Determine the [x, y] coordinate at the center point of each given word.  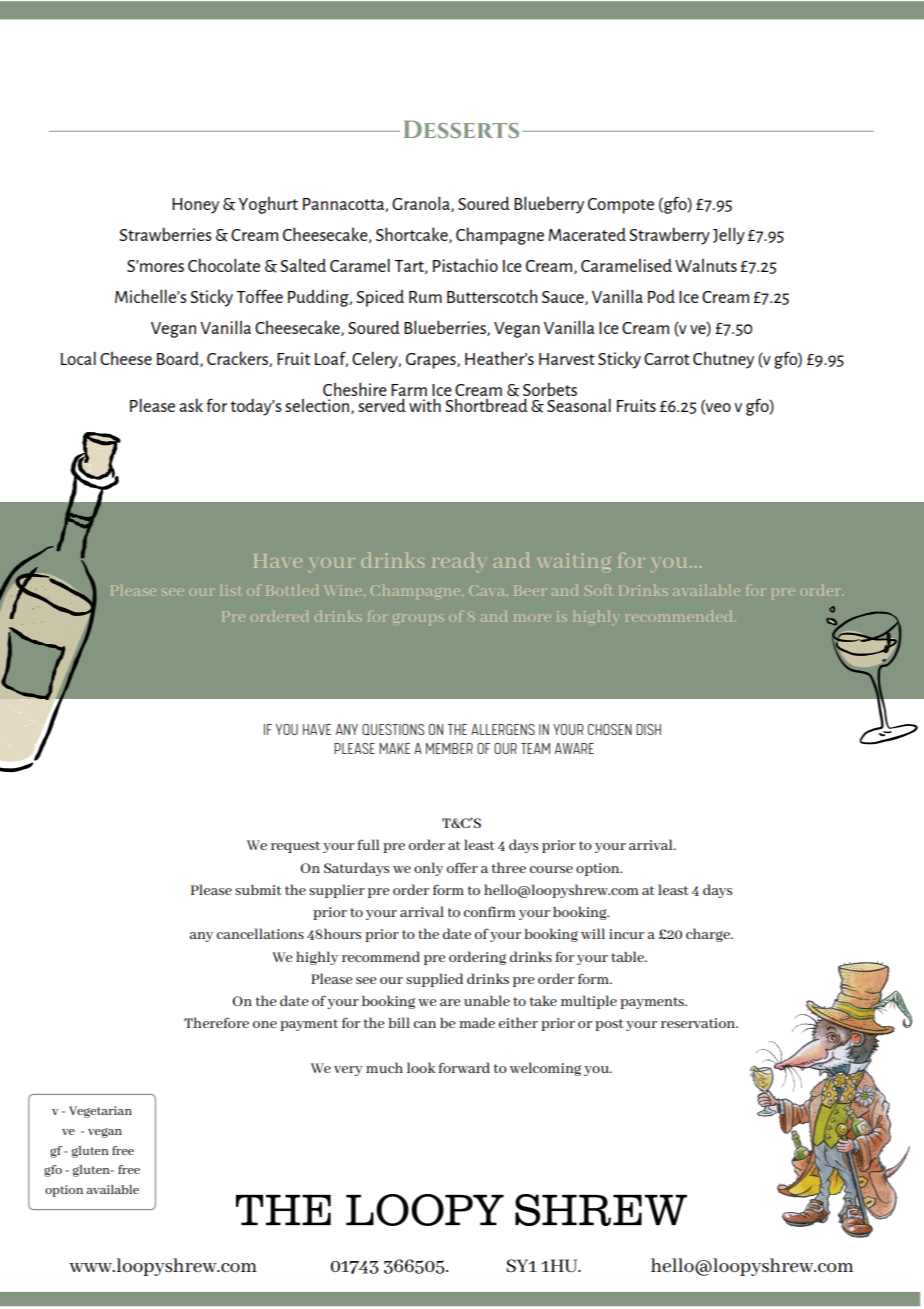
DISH [648, 729]
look [421, 1067]
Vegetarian [100, 1112]
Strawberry [669, 236]
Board [179, 359]
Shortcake [413, 235]
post [609, 1025]
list [230, 590]
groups [418, 619]
